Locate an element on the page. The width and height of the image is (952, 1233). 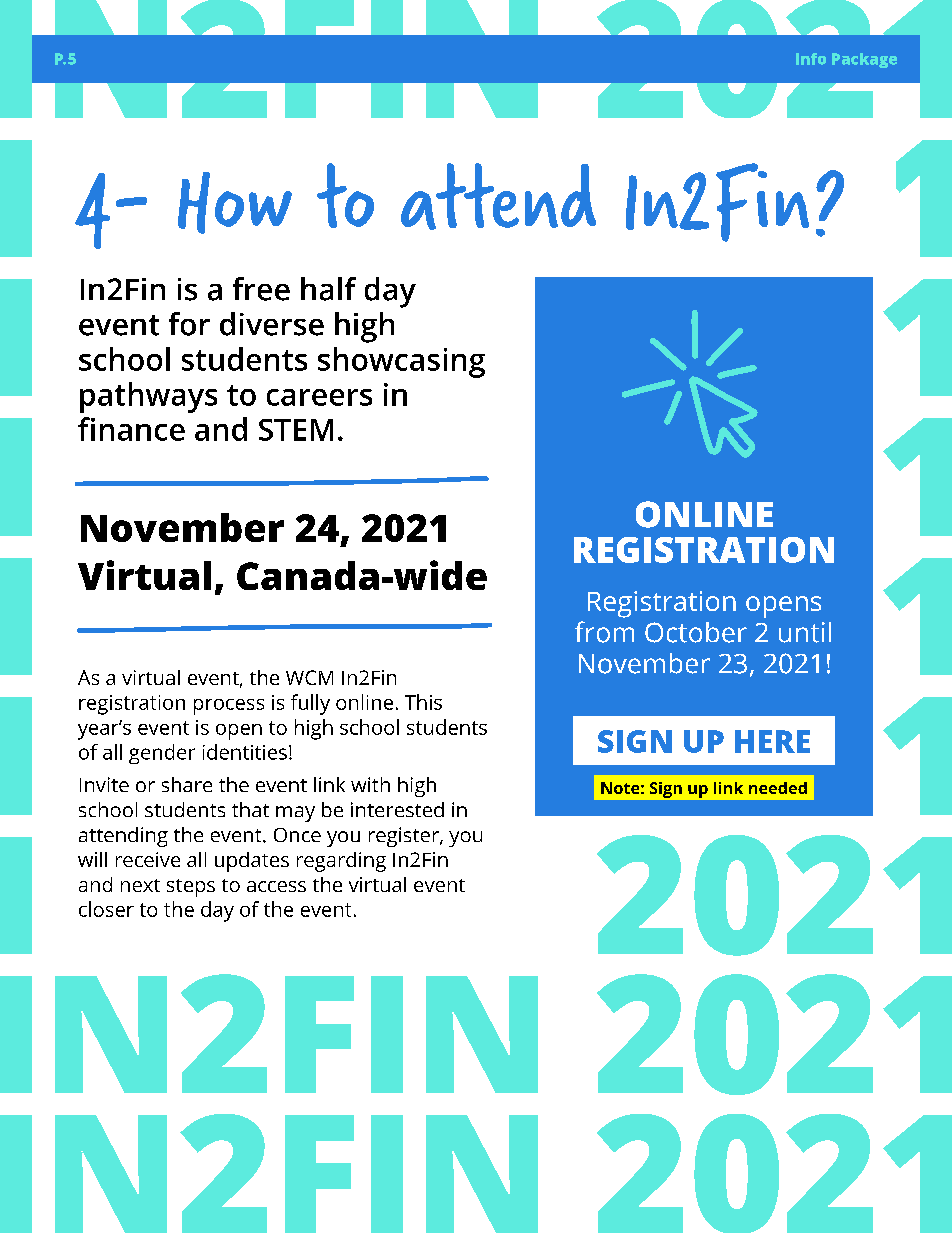
register is located at coordinates (405, 837).
